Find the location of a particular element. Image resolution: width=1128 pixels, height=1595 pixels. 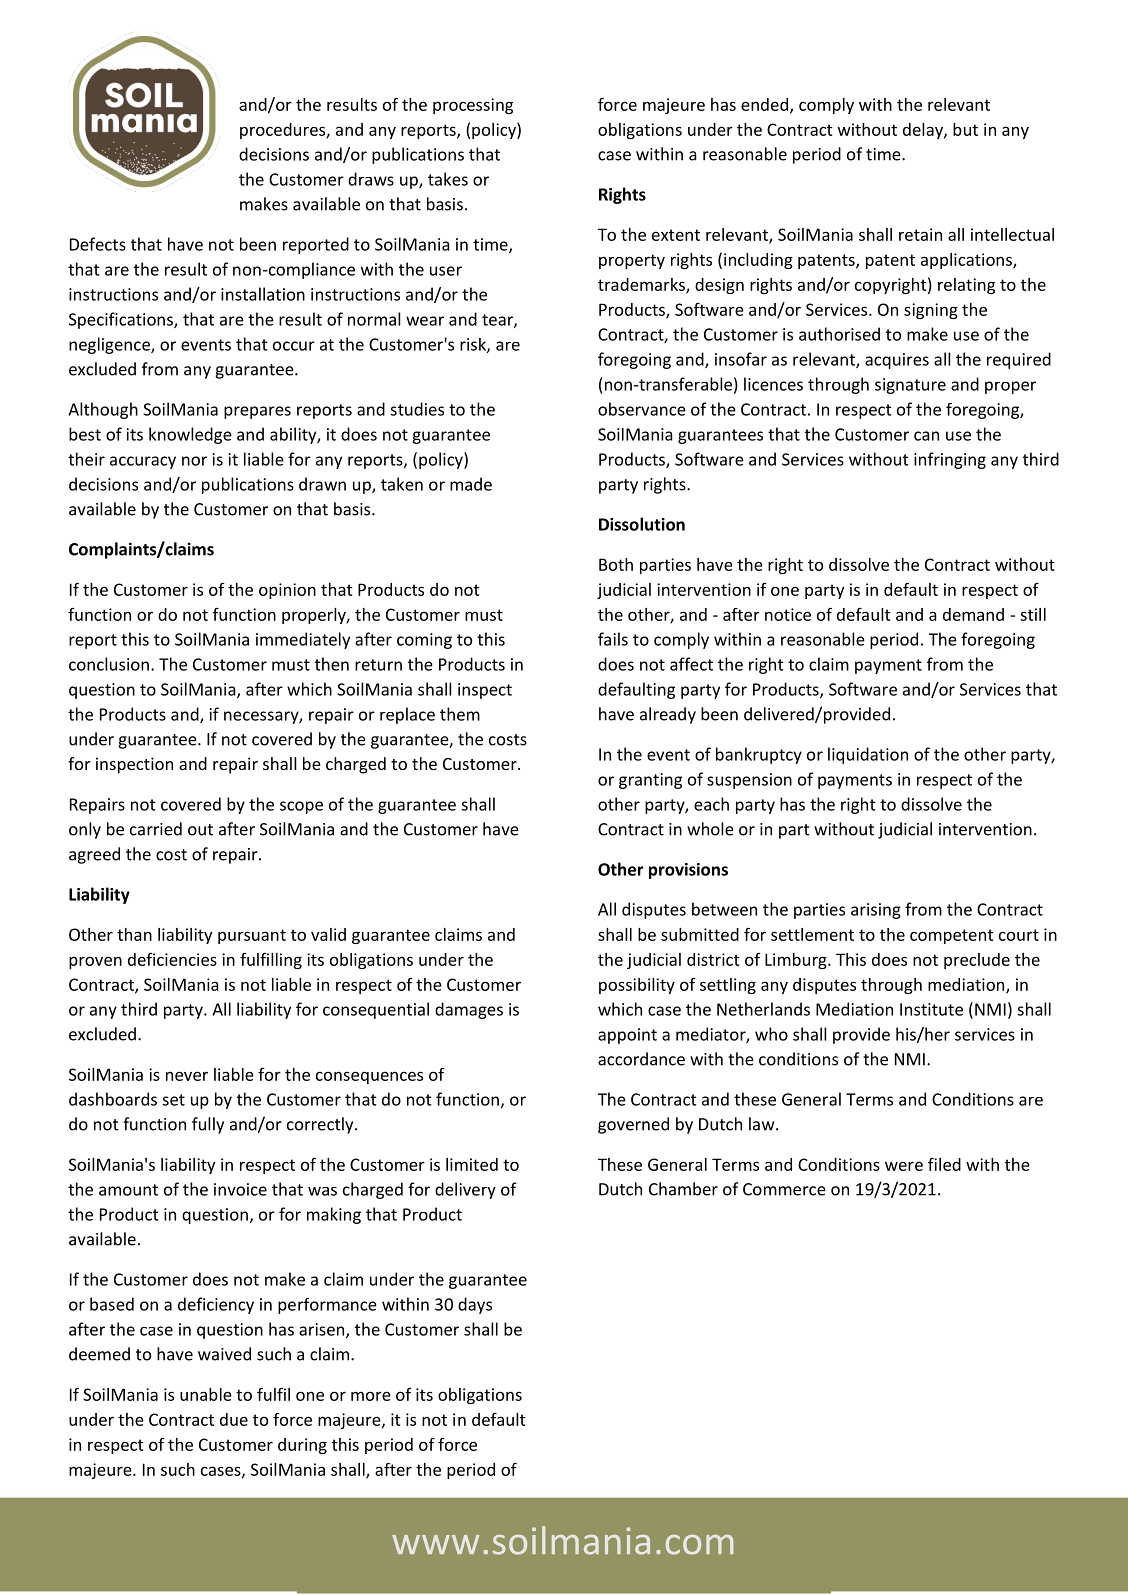

delay is located at coordinates (924, 131).
